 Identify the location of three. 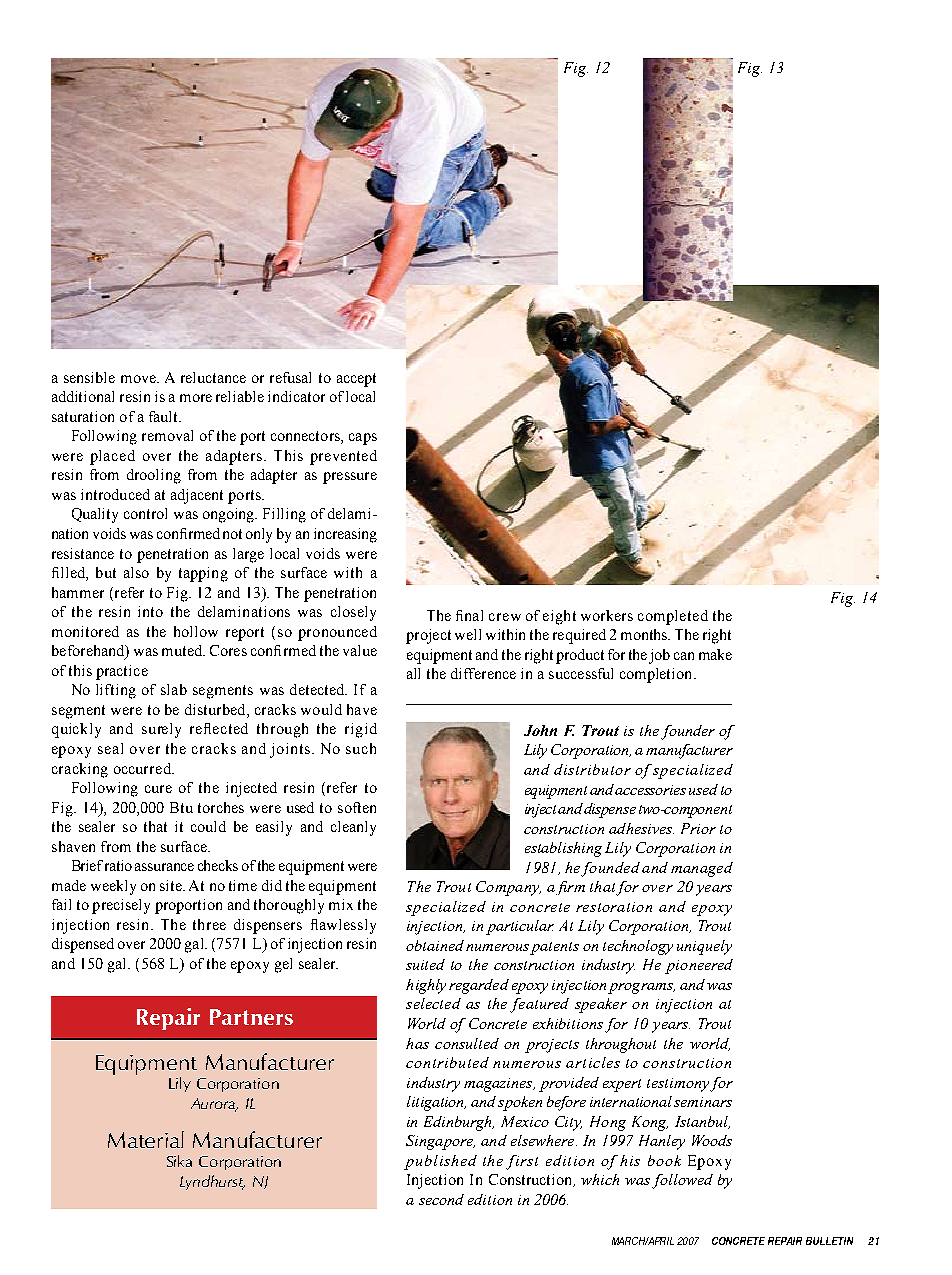
(209, 924).
